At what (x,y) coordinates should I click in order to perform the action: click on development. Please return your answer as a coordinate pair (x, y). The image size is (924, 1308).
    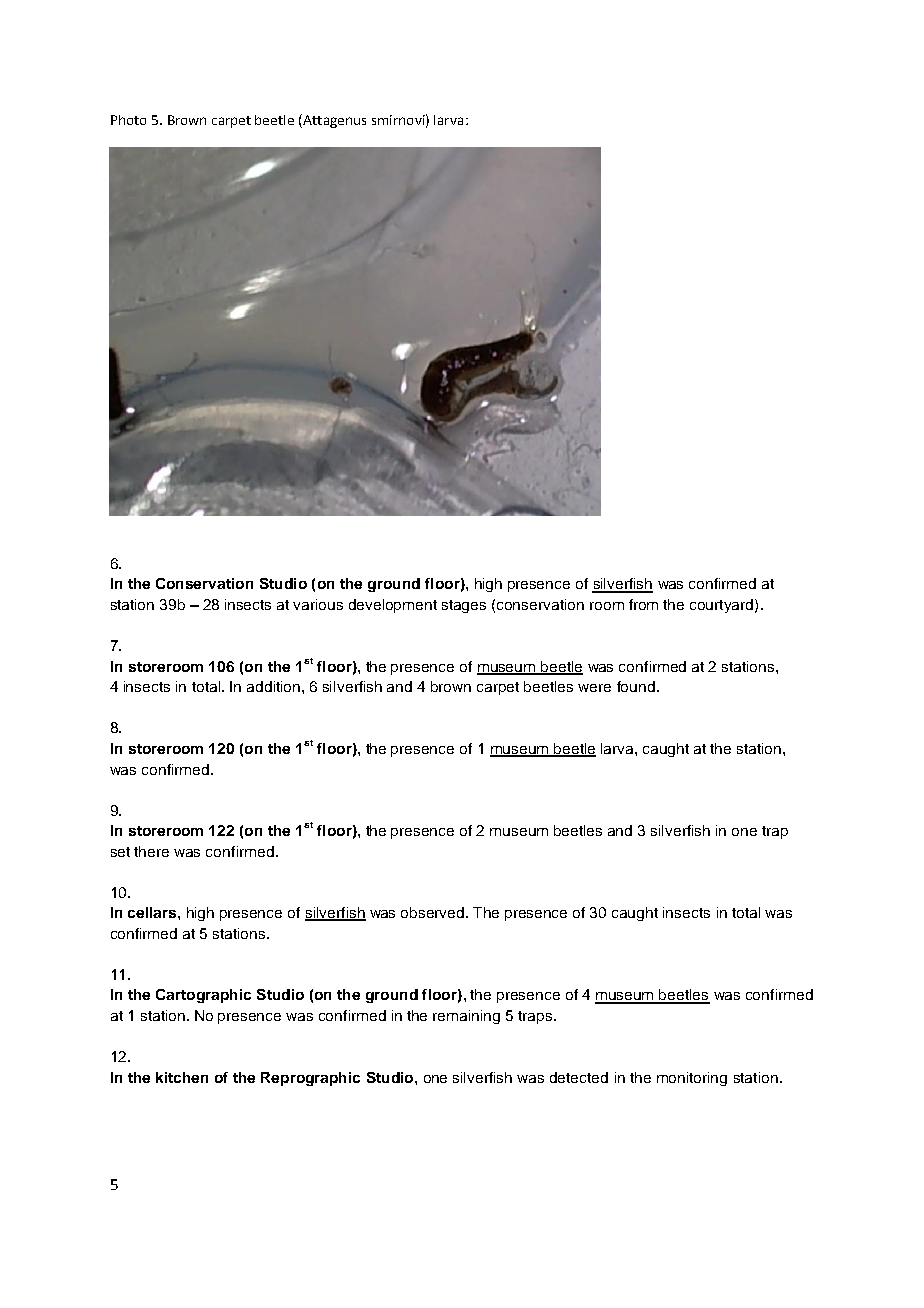
    Looking at the image, I should click on (393, 606).
